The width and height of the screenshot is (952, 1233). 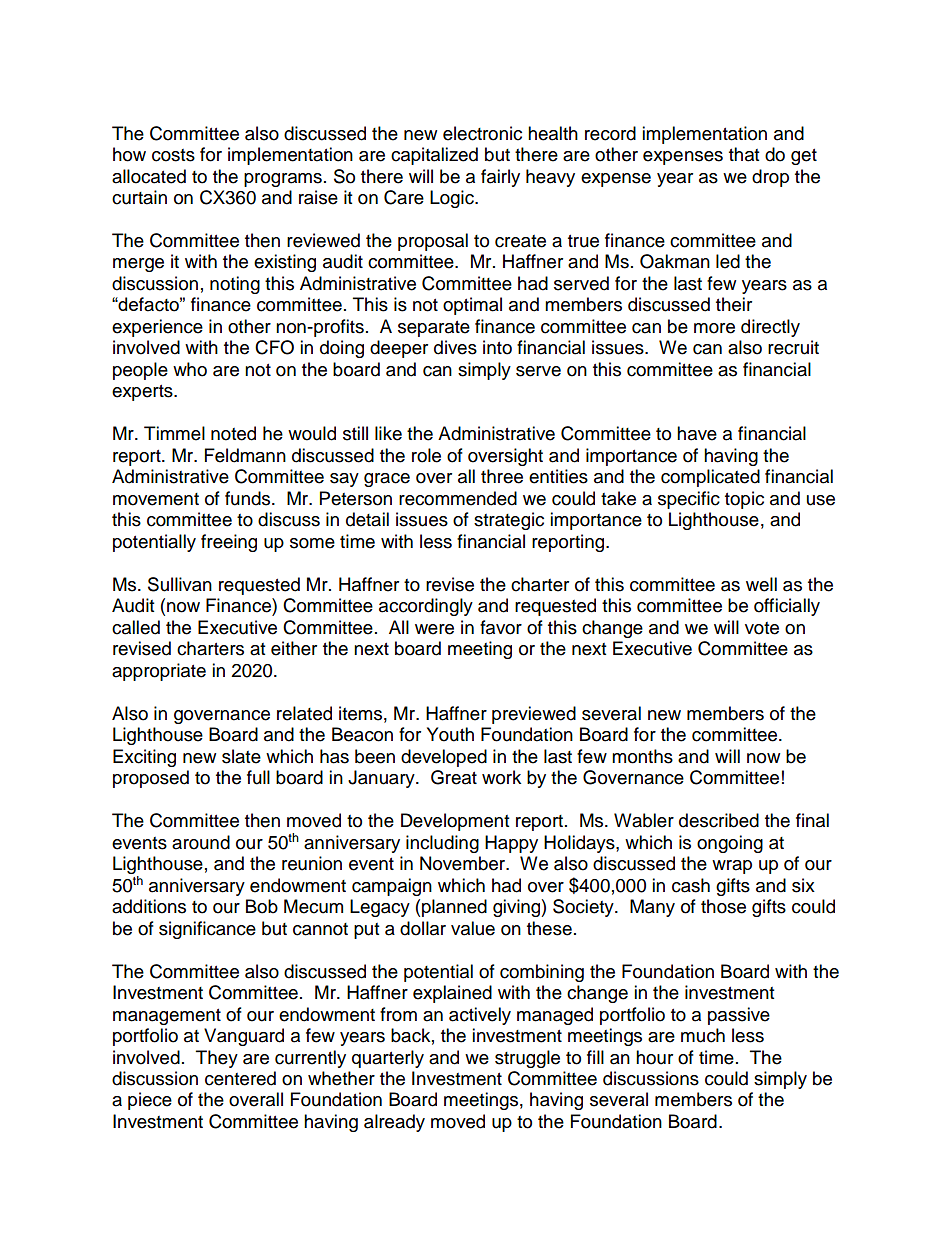 I want to click on November, so click(x=463, y=863).
